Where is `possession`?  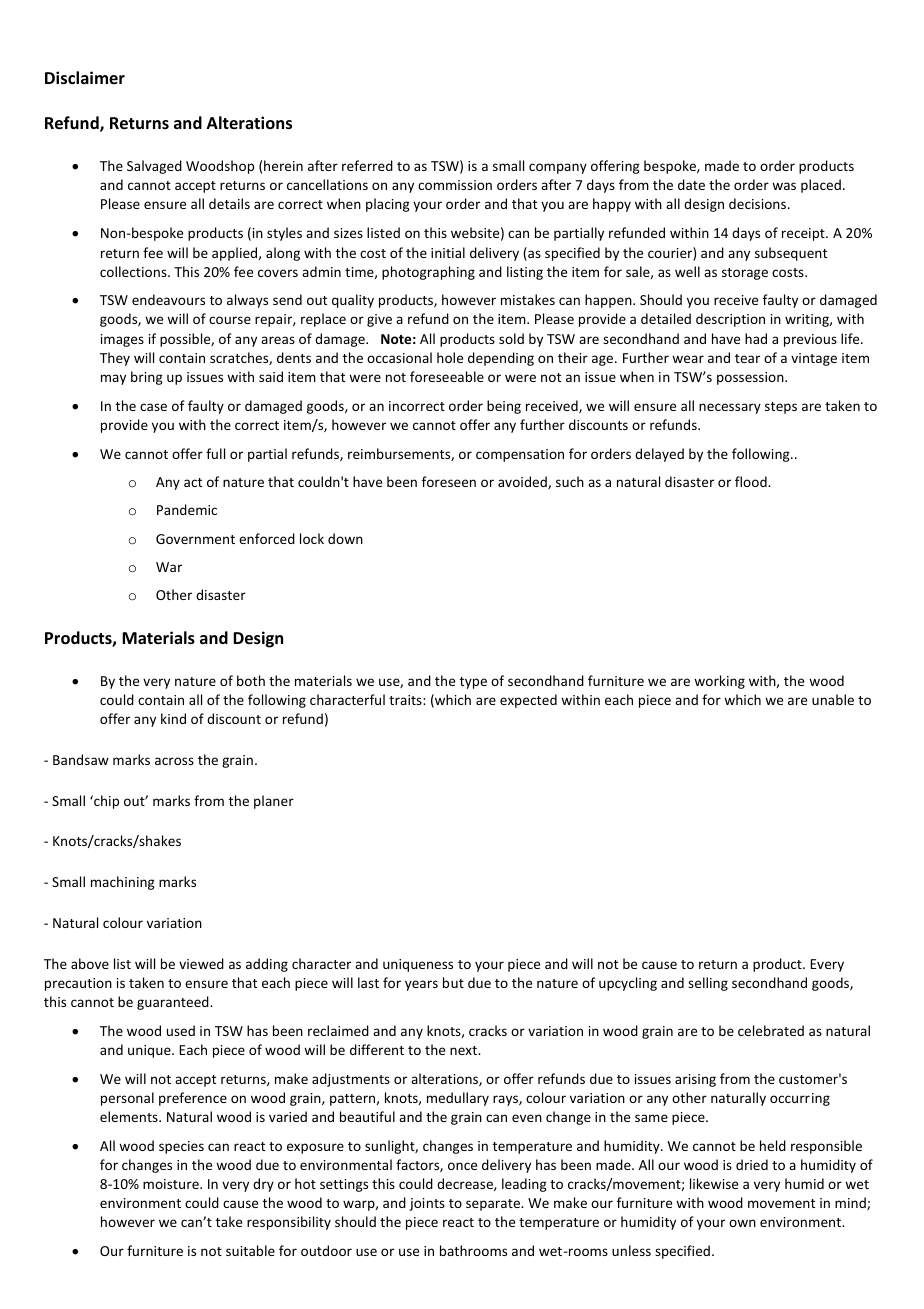 possession is located at coordinates (751, 378).
